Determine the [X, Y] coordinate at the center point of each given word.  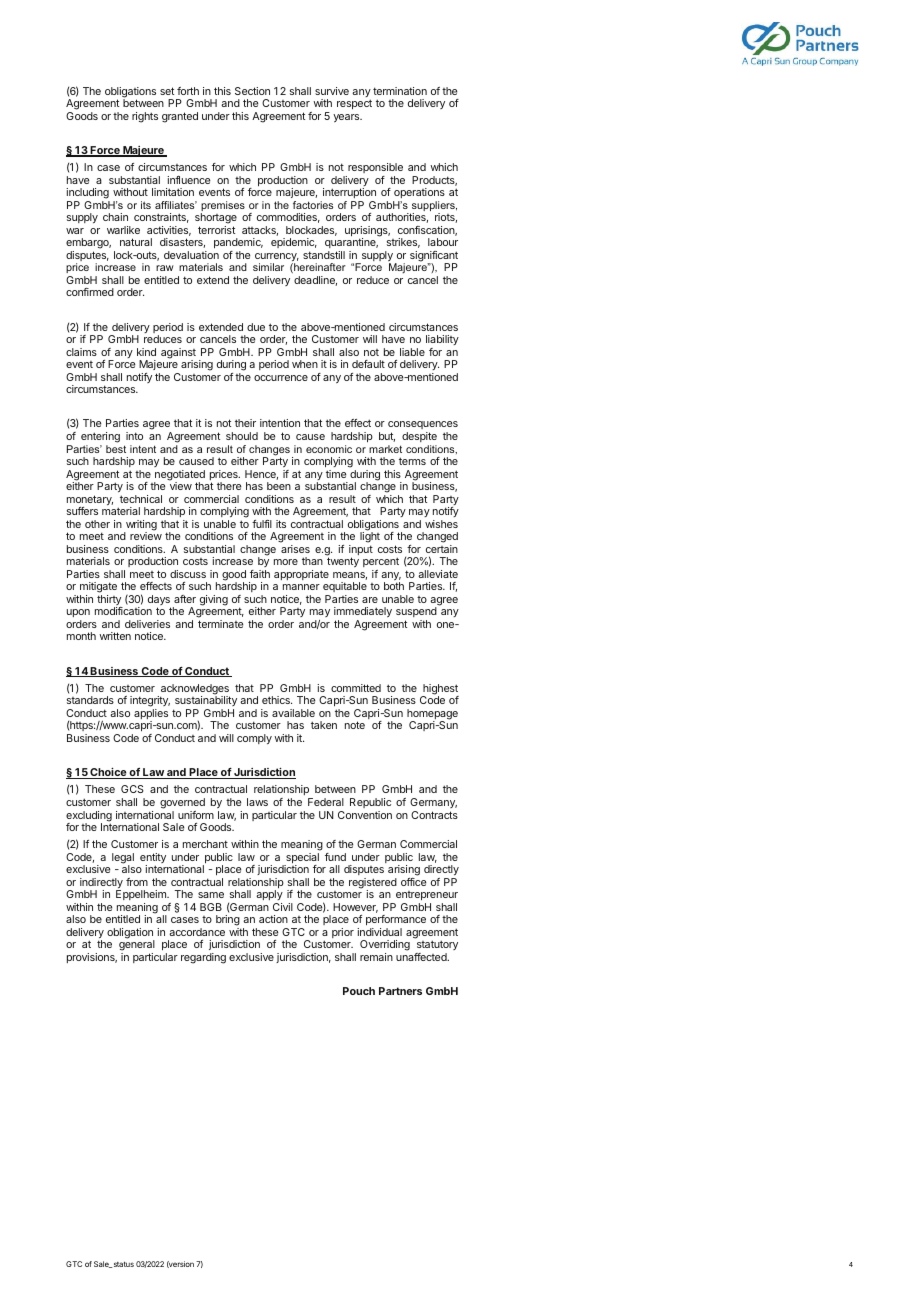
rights [145, 117]
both [394, 586]
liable [412, 352]
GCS [132, 789]
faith [260, 574]
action [273, 919]
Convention [365, 815]
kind [146, 352]
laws [257, 802]
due [256, 327]
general [137, 946]
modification [123, 611]
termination [400, 91]
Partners [400, 991]
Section [252, 91]
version [180, 1264]
